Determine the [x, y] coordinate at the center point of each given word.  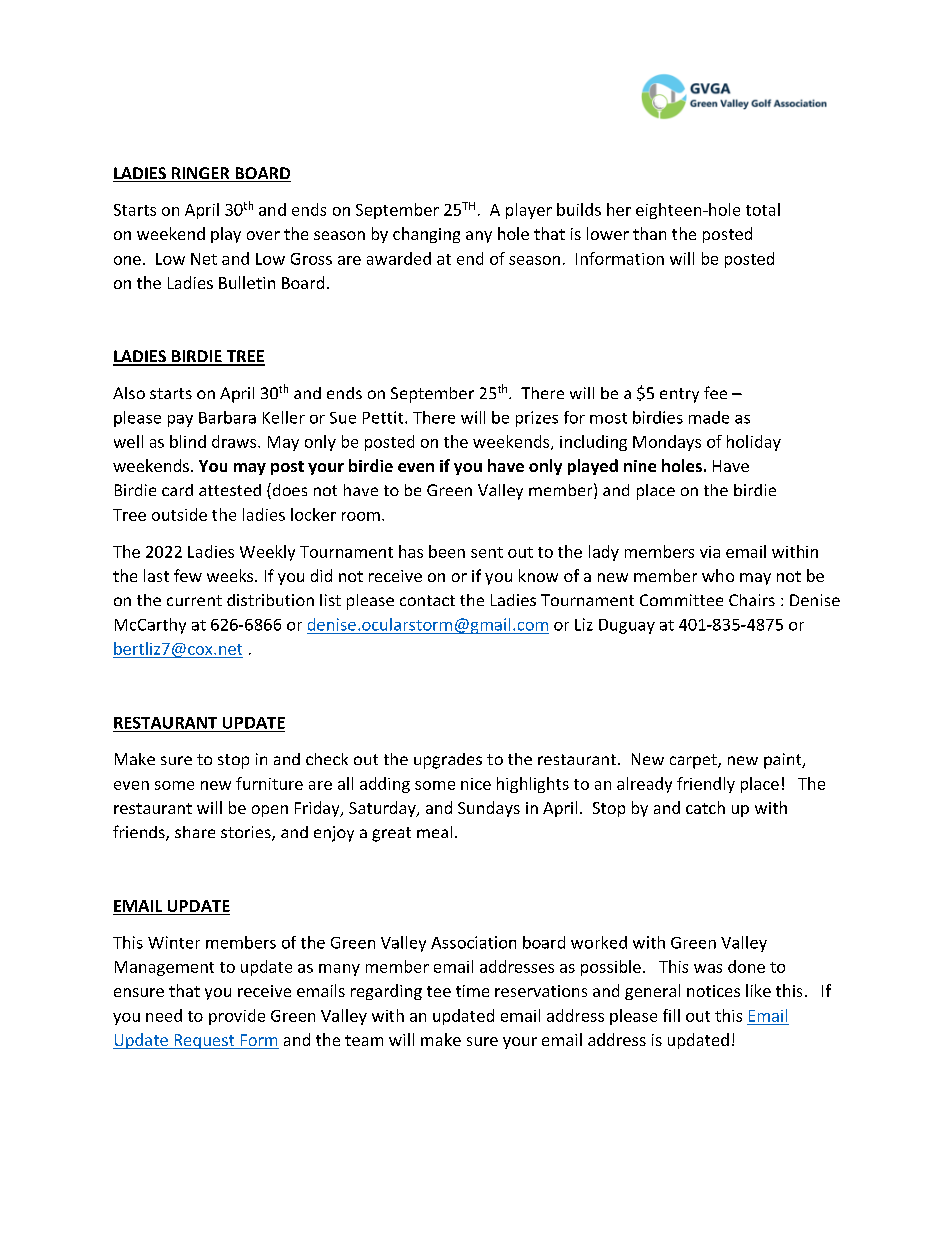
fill [671, 1015]
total [763, 209]
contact [427, 600]
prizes [537, 419]
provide [237, 1017]
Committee [681, 600]
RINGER [201, 174]
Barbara [227, 417]
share [195, 832]
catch [705, 807]
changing [426, 235]
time [472, 991]
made [709, 417]
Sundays [489, 809]
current [194, 600]
